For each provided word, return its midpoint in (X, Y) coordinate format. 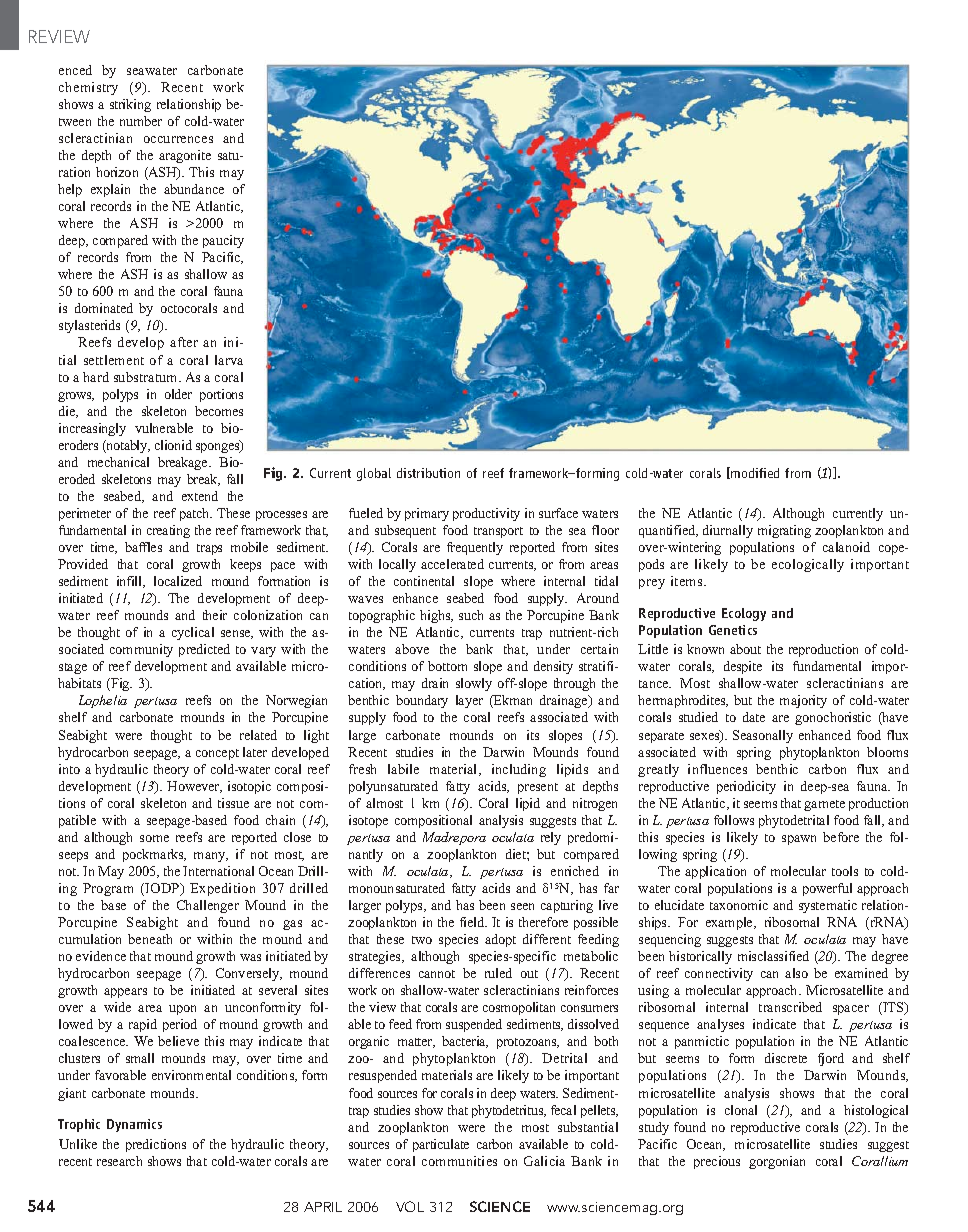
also (796, 973)
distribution (428, 473)
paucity (223, 241)
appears (125, 993)
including (519, 770)
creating (168, 531)
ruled (498, 973)
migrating (784, 531)
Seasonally (763, 736)
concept (217, 754)
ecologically (808, 565)
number (141, 121)
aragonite (185, 156)
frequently (475, 548)
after (184, 342)
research (119, 1161)
